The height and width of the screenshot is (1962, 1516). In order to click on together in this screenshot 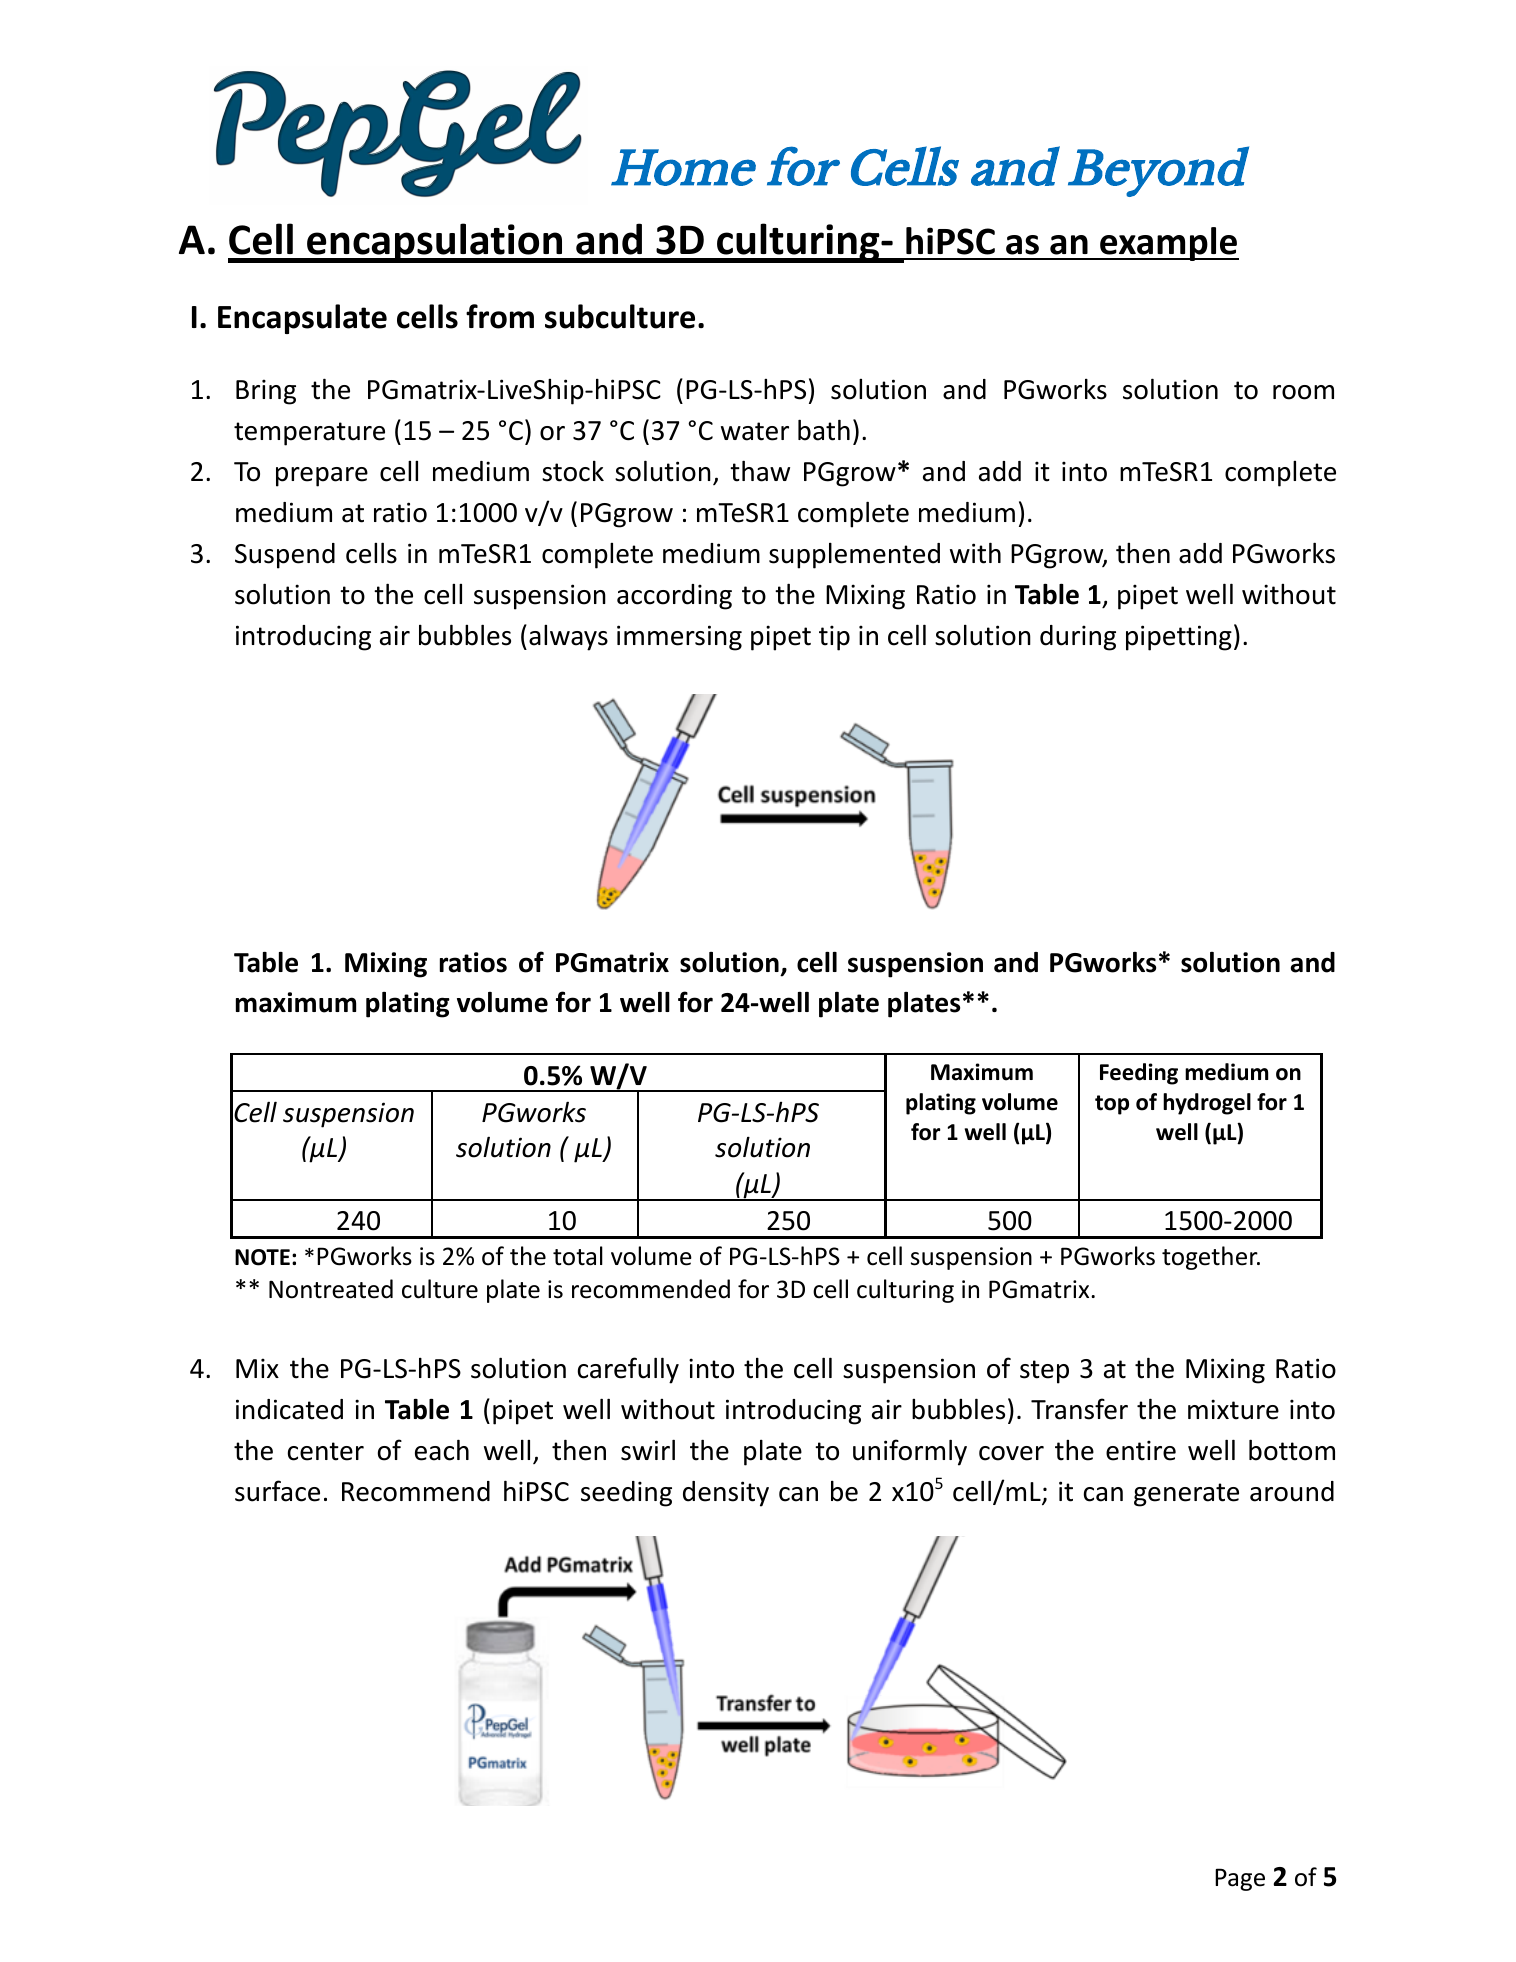, I will do `click(1211, 1258)`.
